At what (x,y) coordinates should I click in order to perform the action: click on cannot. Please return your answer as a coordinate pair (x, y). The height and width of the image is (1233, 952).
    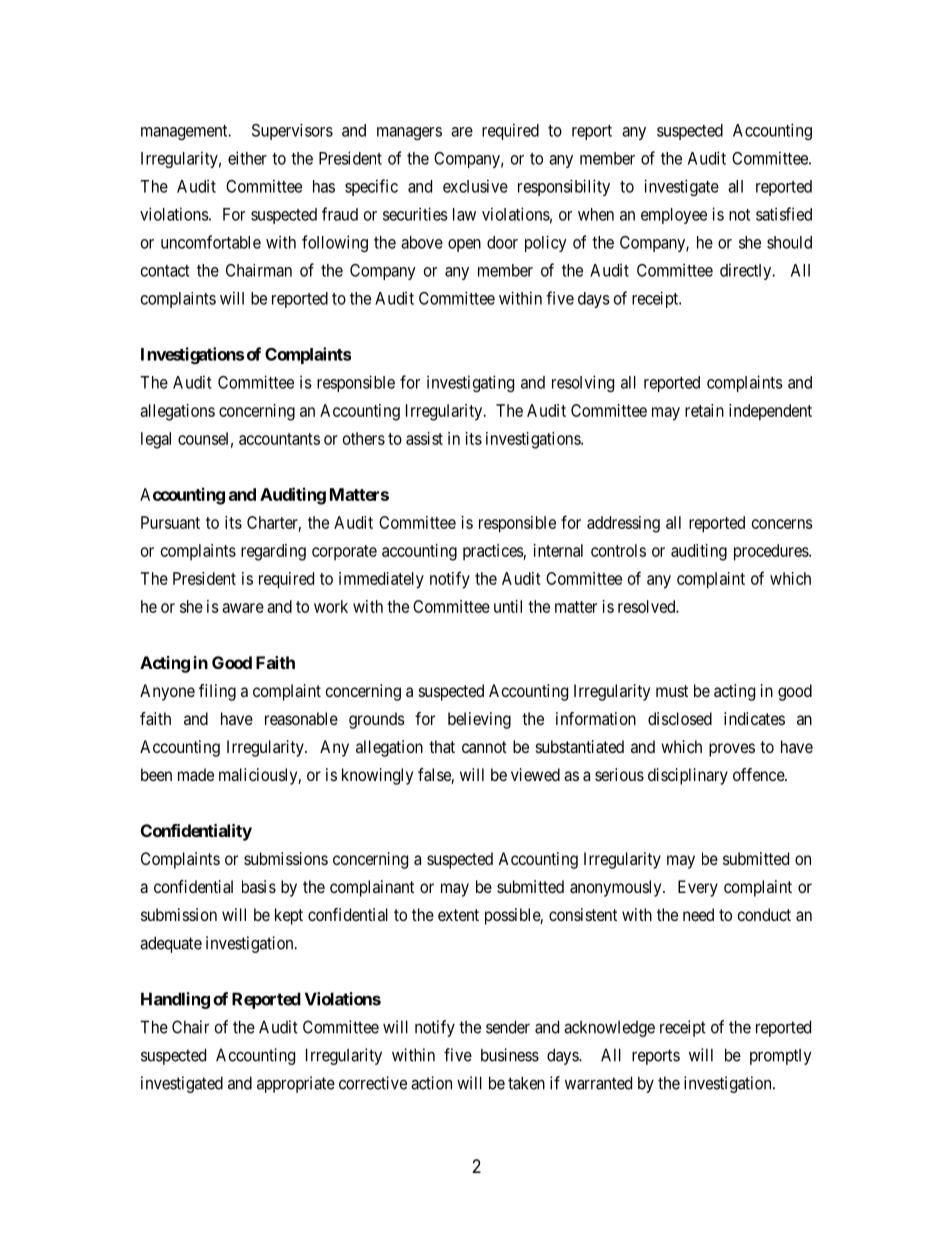
    Looking at the image, I should click on (484, 747).
